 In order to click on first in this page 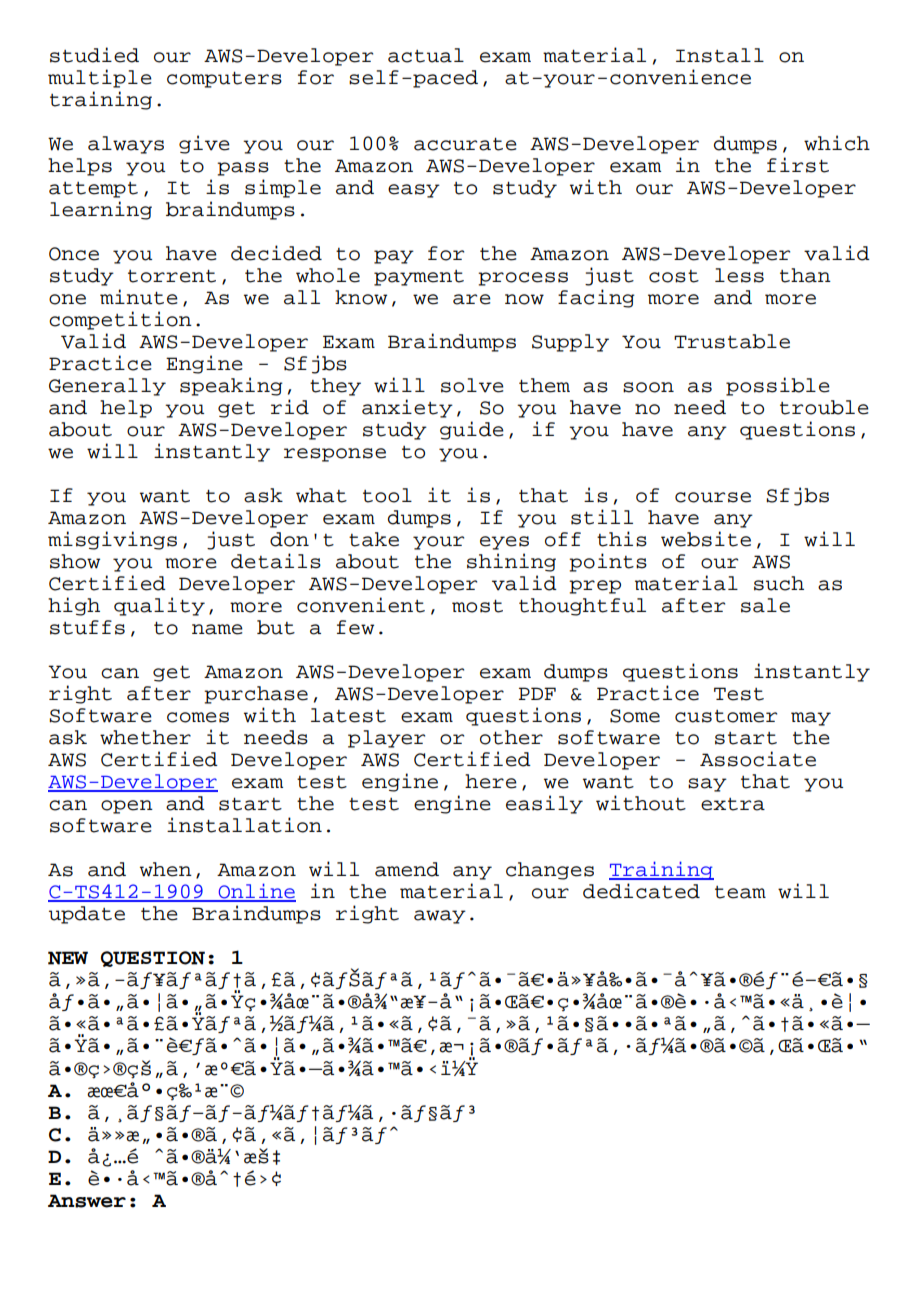, I will do `click(798, 165)`.
